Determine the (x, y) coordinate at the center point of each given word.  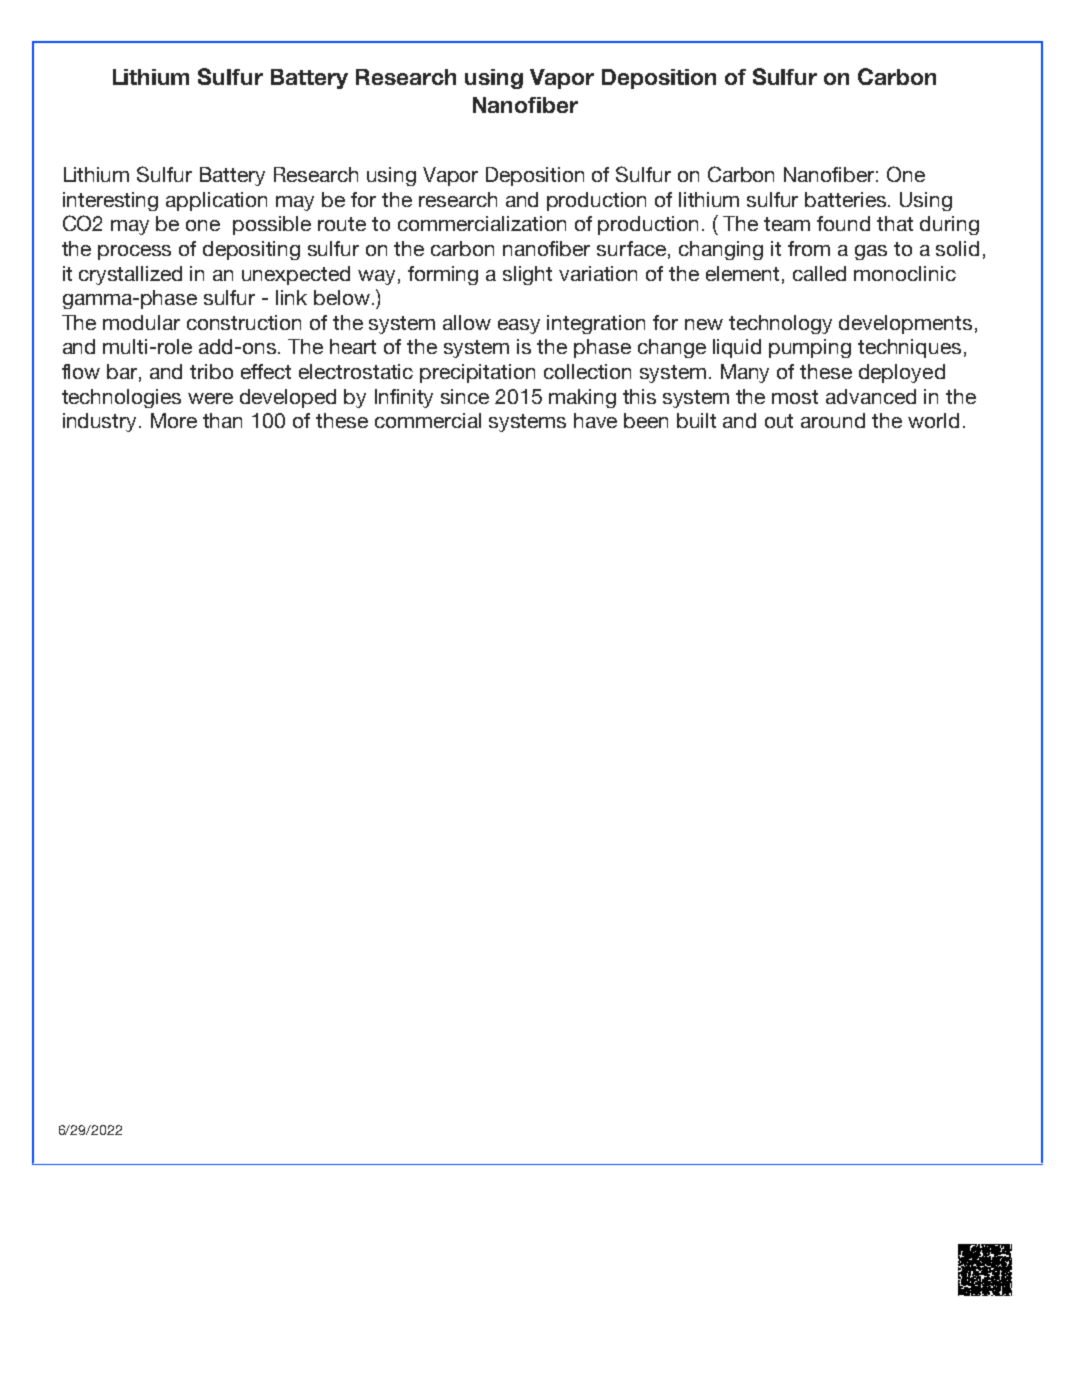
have (595, 420)
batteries (847, 199)
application (216, 201)
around (833, 420)
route (342, 224)
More (174, 420)
